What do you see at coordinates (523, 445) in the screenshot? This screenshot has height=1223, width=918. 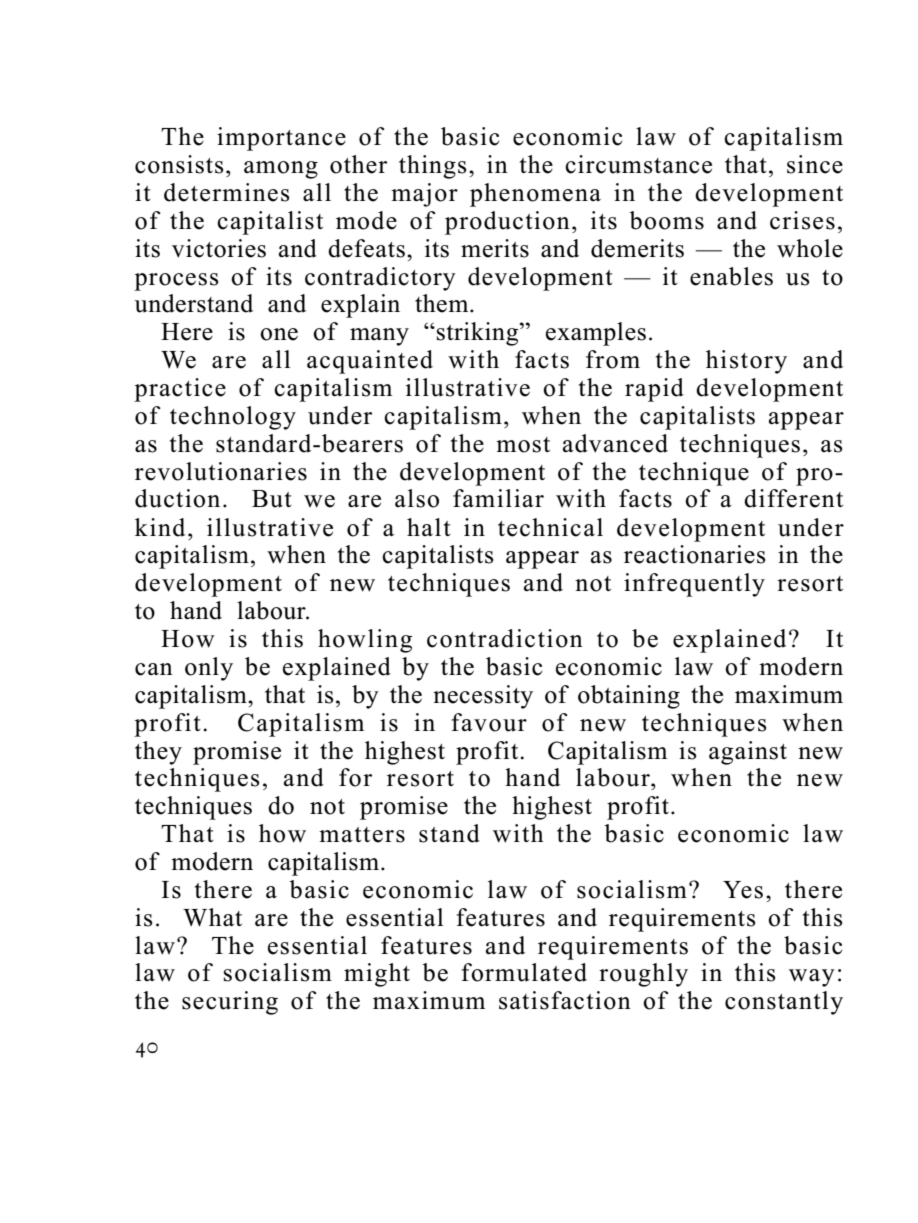 I see `most` at bounding box center [523, 445].
